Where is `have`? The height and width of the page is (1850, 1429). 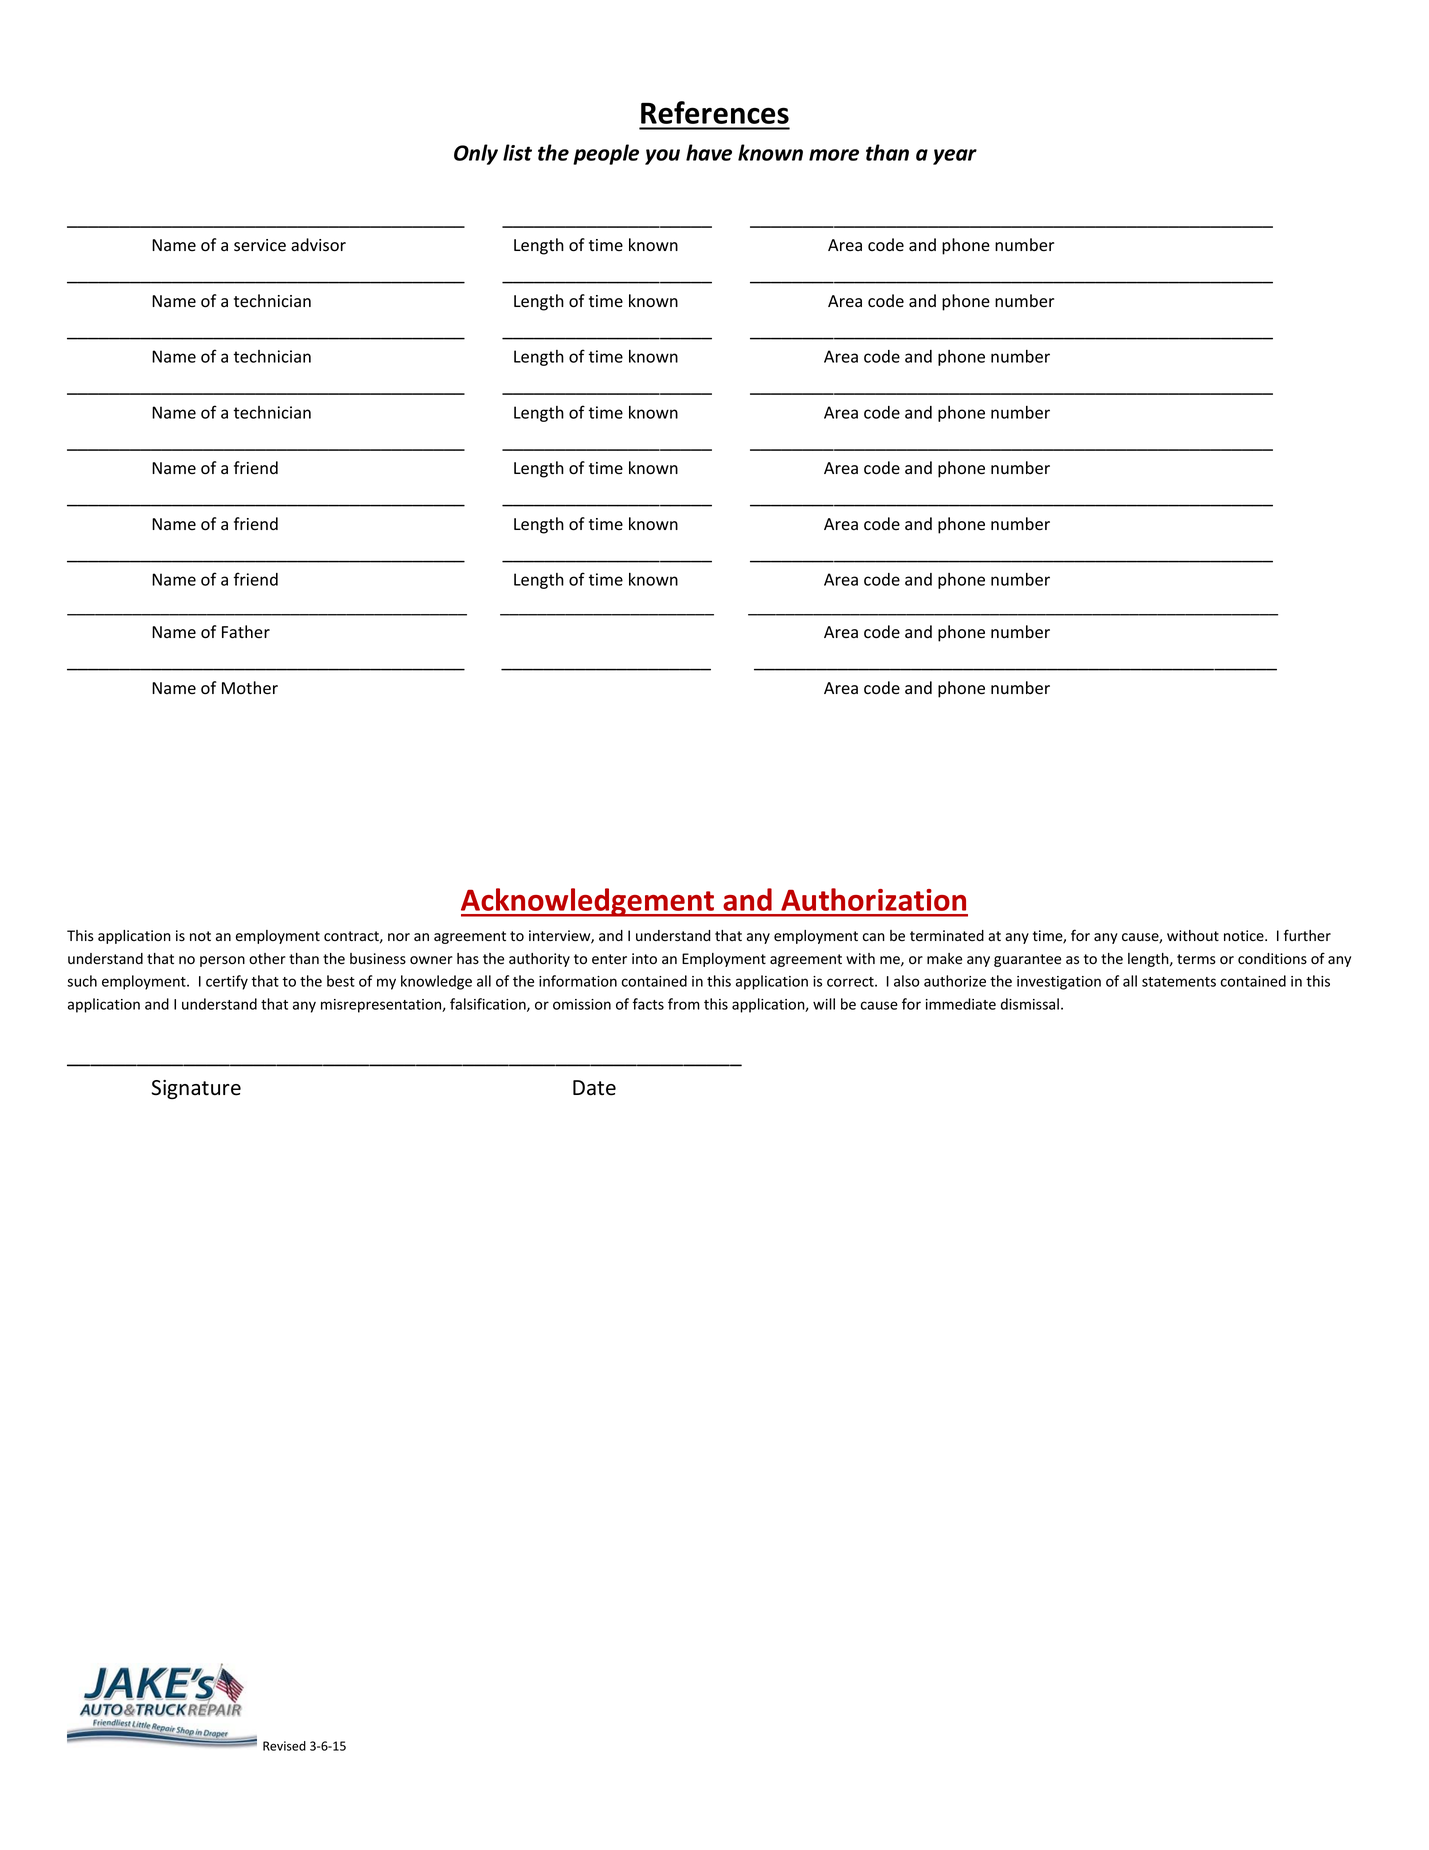
have is located at coordinates (709, 152).
